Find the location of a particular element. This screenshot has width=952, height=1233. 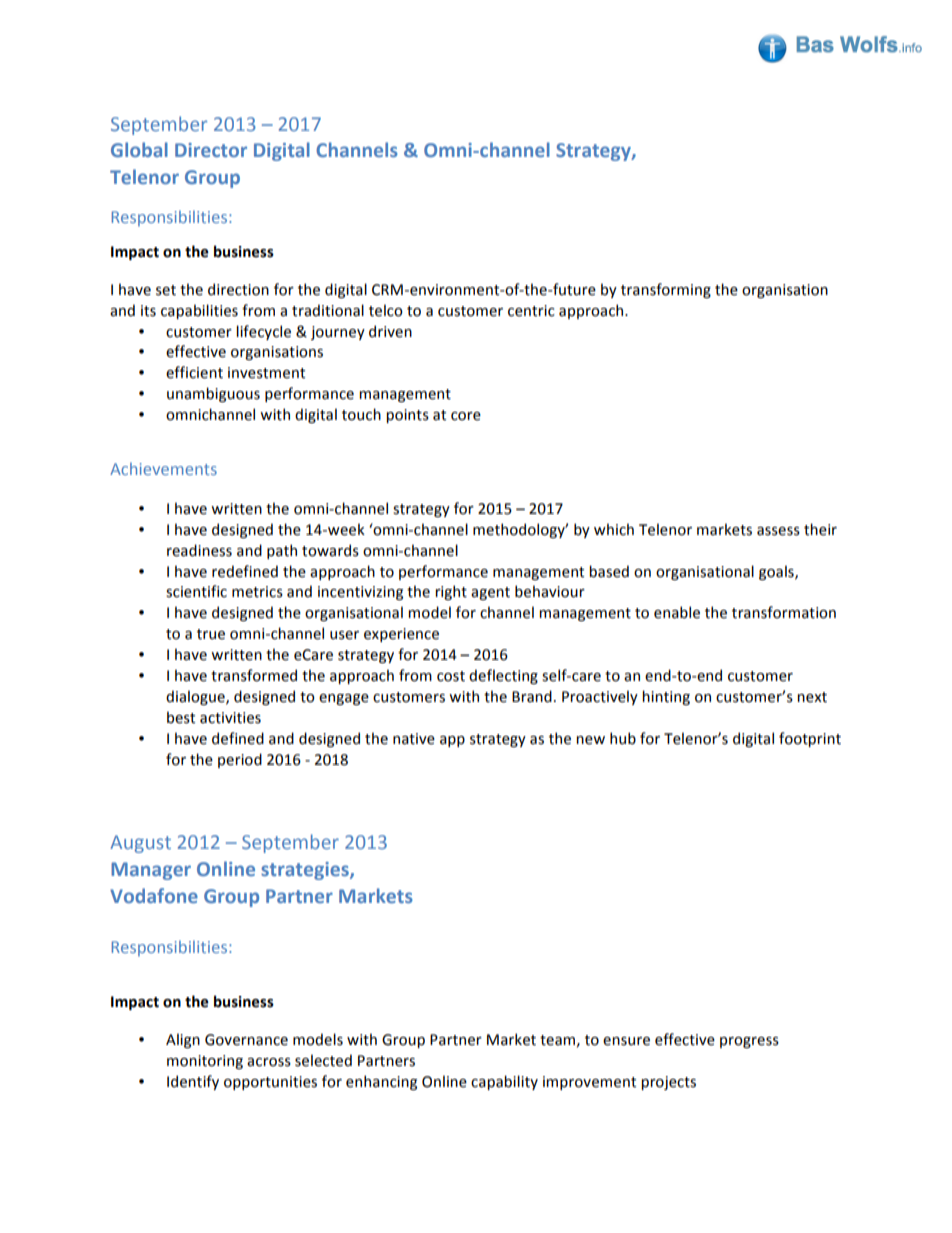

footprint is located at coordinates (810, 739).
